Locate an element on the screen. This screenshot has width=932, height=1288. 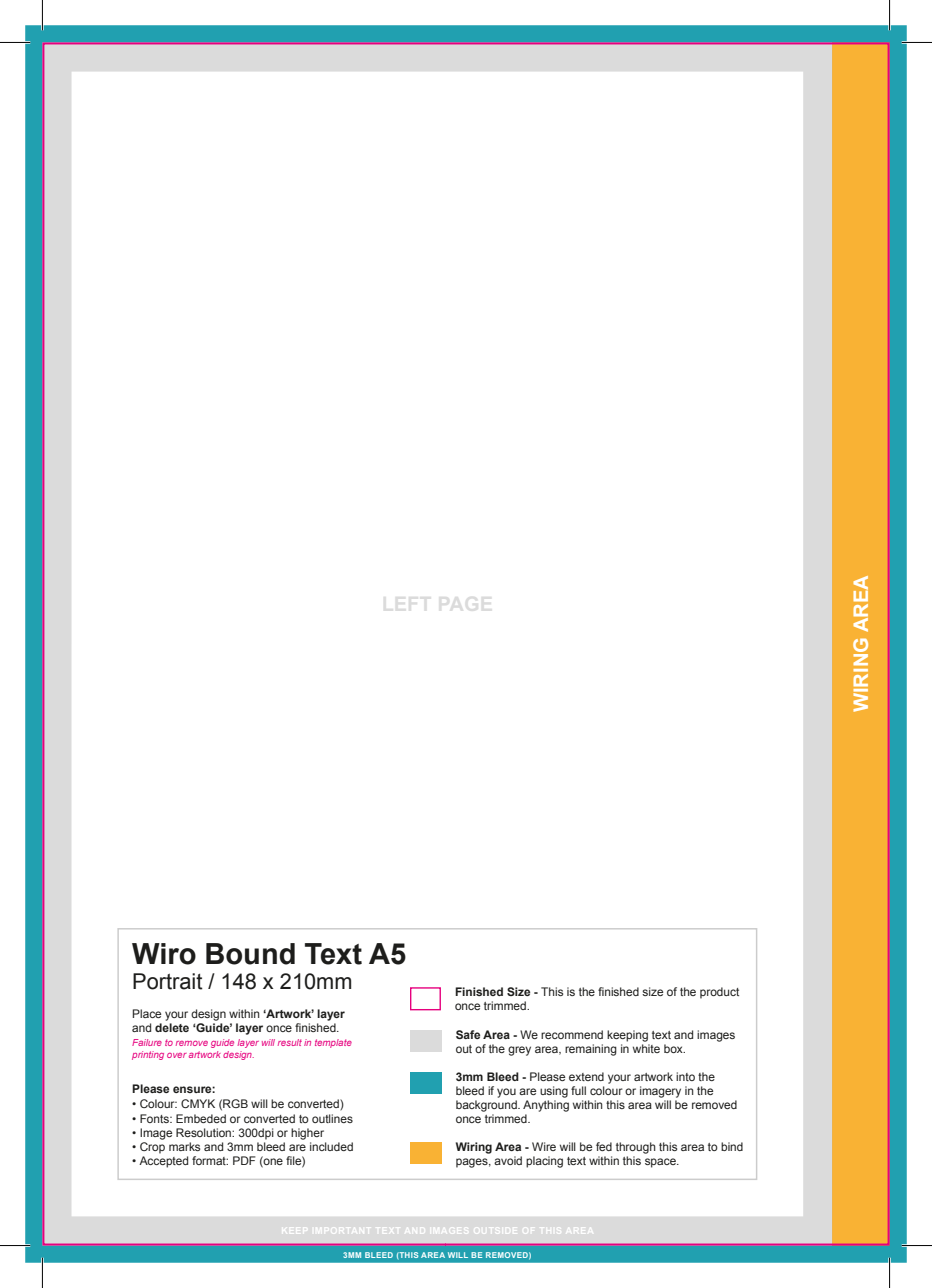
delete is located at coordinates (172, 1027).
